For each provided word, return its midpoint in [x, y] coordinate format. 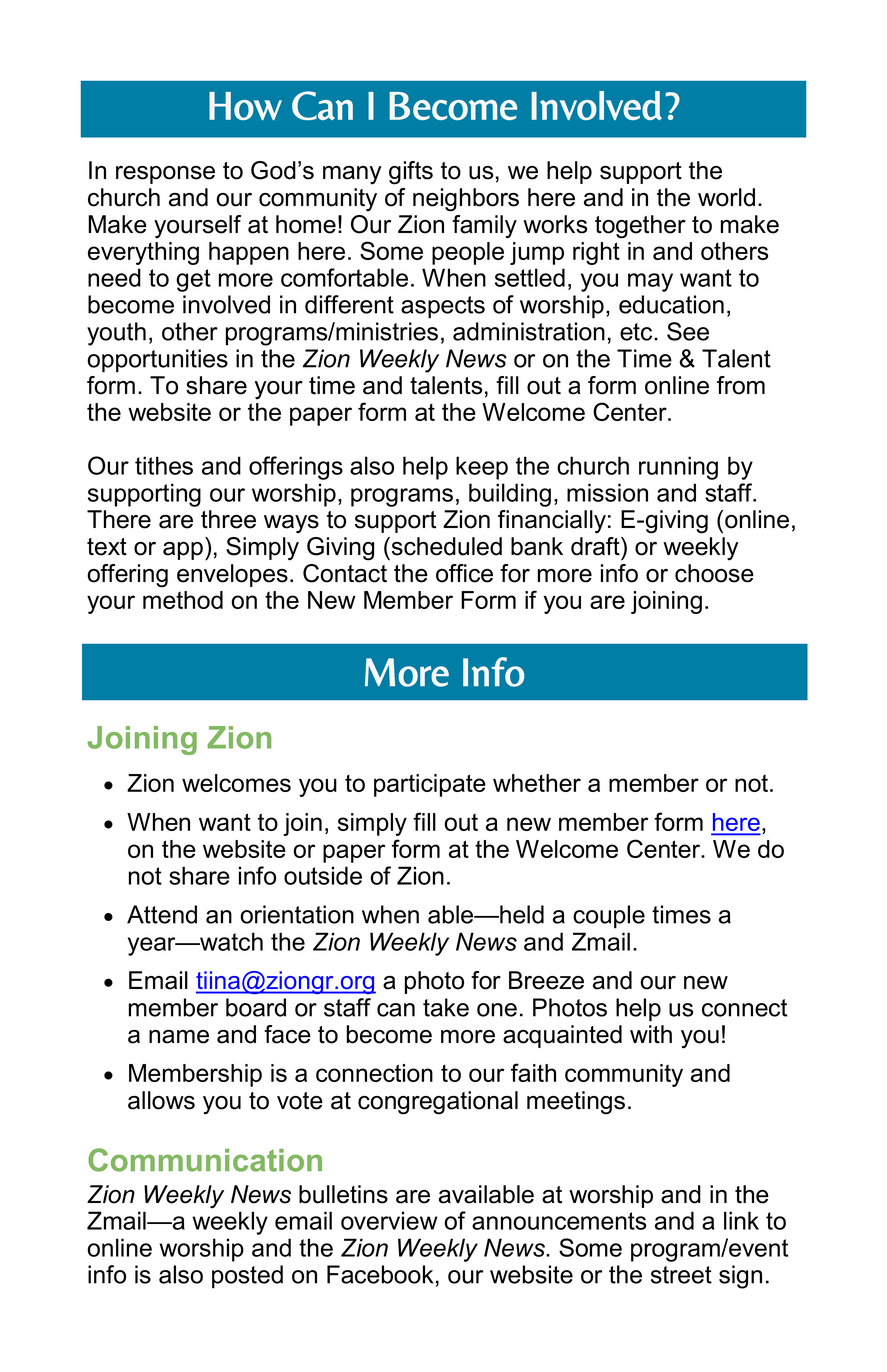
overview [389, 1220]
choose [714, 573]
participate [430, 785]
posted [247, 1277]
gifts [411, 173]
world [726, 197]
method [183, 600]
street [681, 1275]
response [165, 175]
